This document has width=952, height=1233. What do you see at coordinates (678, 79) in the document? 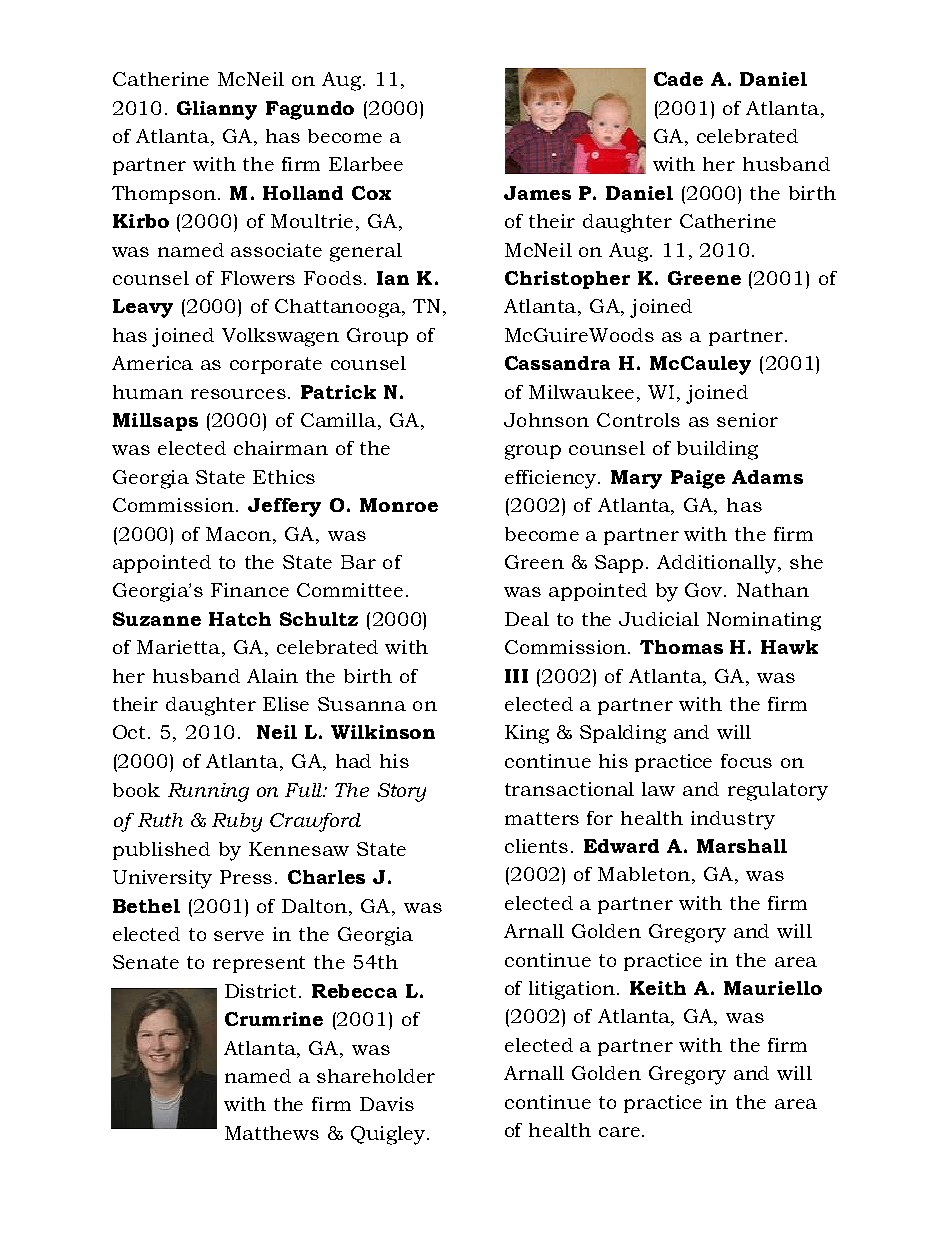
I see `Cade` at bounding box center [678, 79].
